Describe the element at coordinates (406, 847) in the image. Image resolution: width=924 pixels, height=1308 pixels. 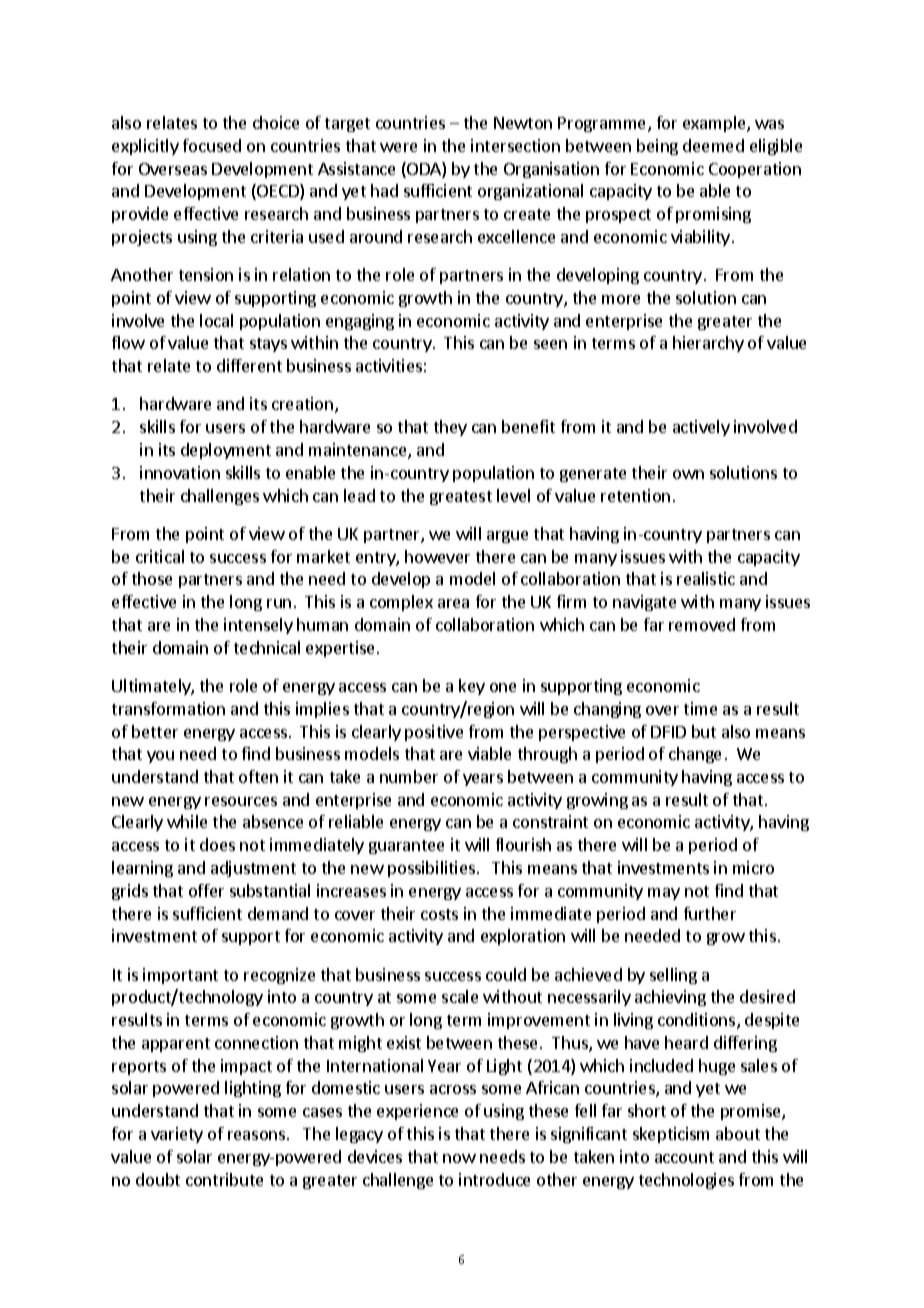
I see `guarantee` at that location.
